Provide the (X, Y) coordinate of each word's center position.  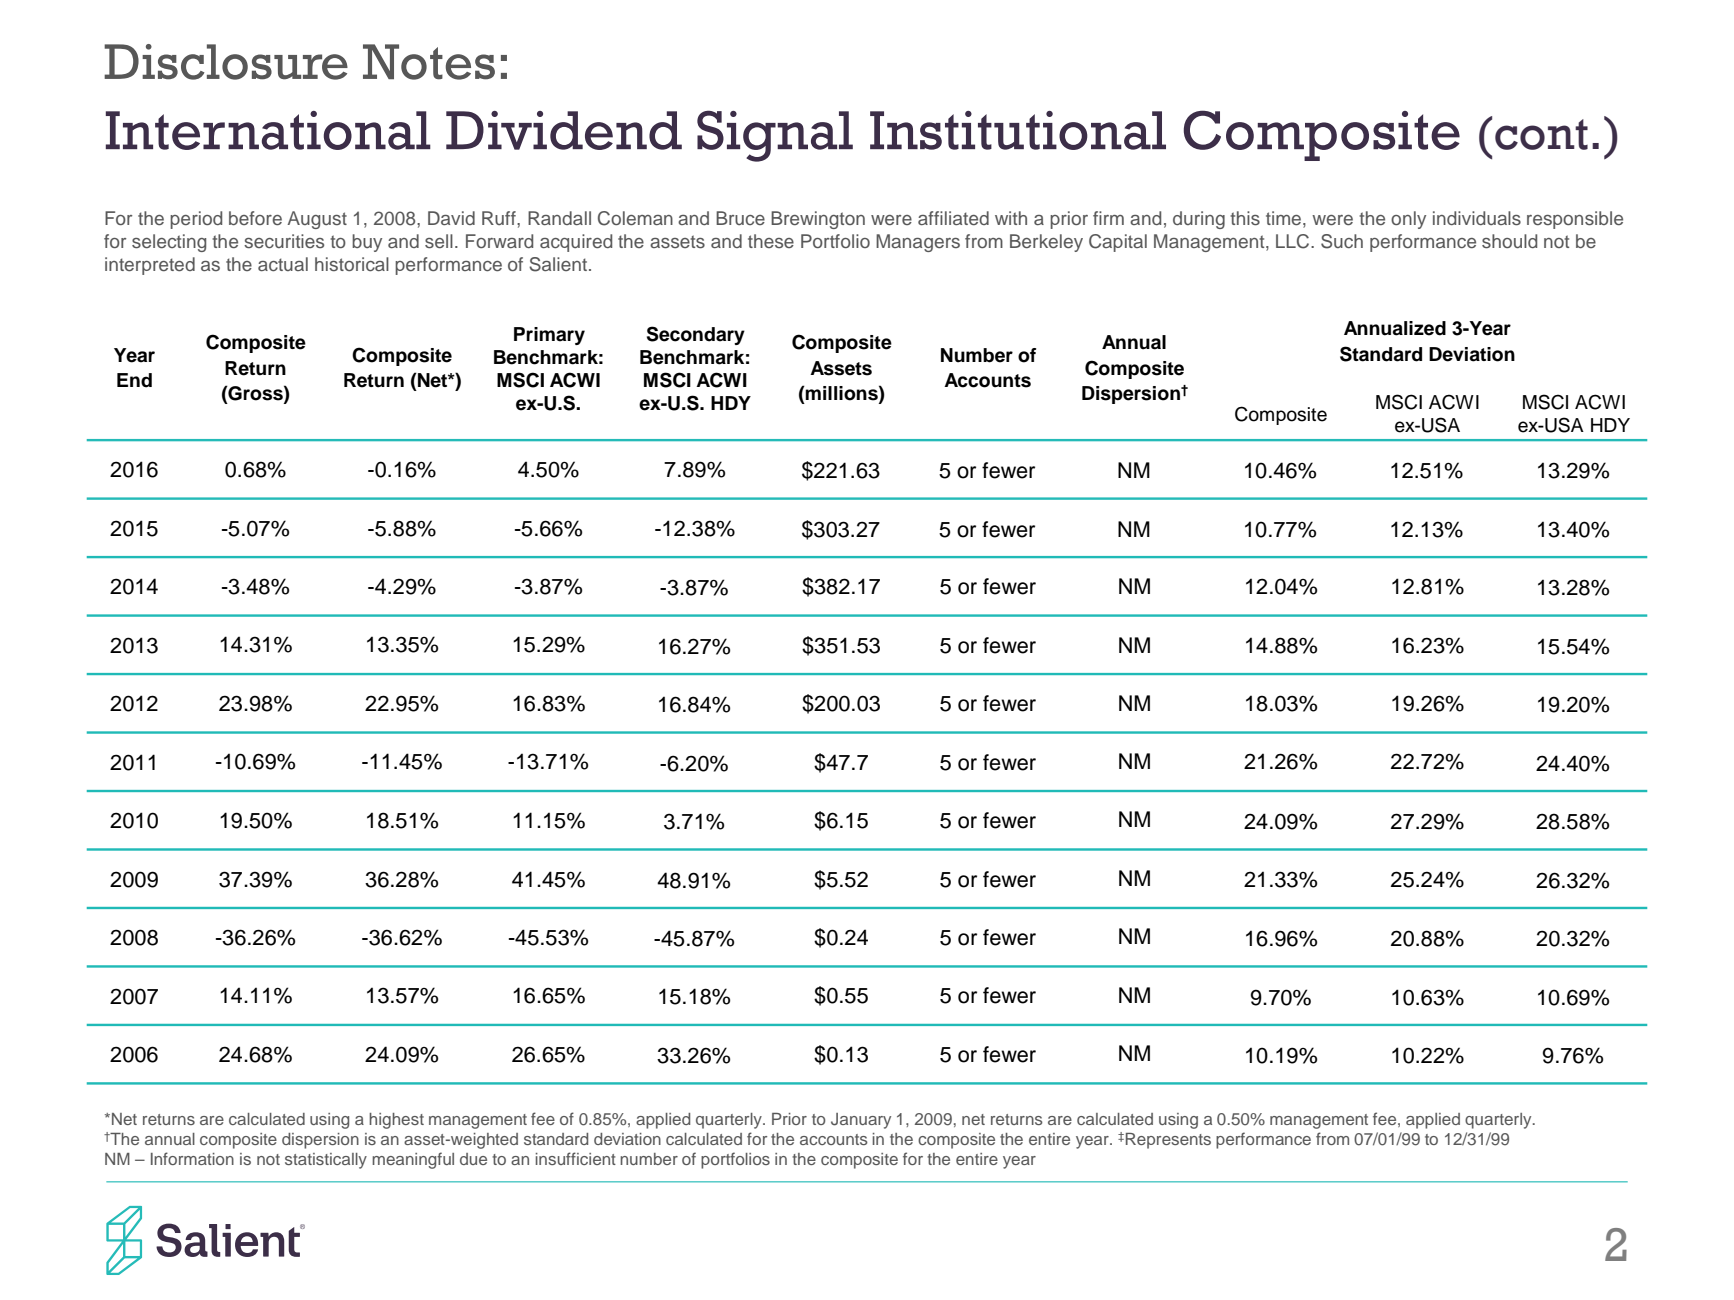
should (1509, 241)
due (473, 1159)
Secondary (696, 335)
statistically (326, 1161)
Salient (559, 264)
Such (1342, 241)
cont (1541, 134)
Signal (775, 136)
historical (352, 264)
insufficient (576, 1158)
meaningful (413, 1160)
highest (396, 1121)
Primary (549, 336)
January (861, 1121)
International (268, 130)
